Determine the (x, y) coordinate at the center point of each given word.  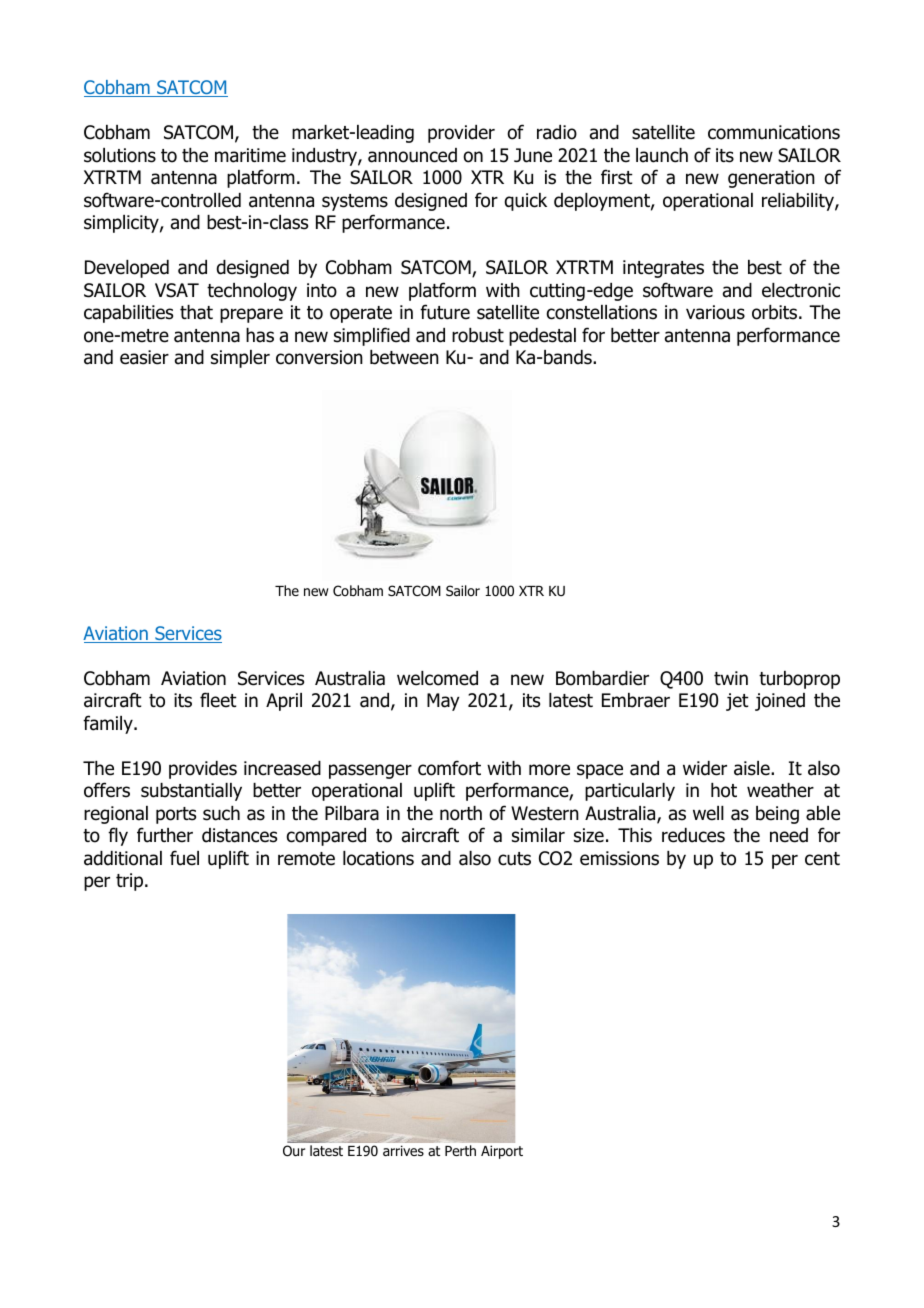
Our (294, 1151)
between (404, 357)
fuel (184, 858)
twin (731, 678)
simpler (240, 359)
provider (461, 134)
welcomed (437, 678)
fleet (218, 700)
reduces (693, 835)
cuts (514, 859)
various (715, 312)
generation (771, 179)
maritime (250, 155)
